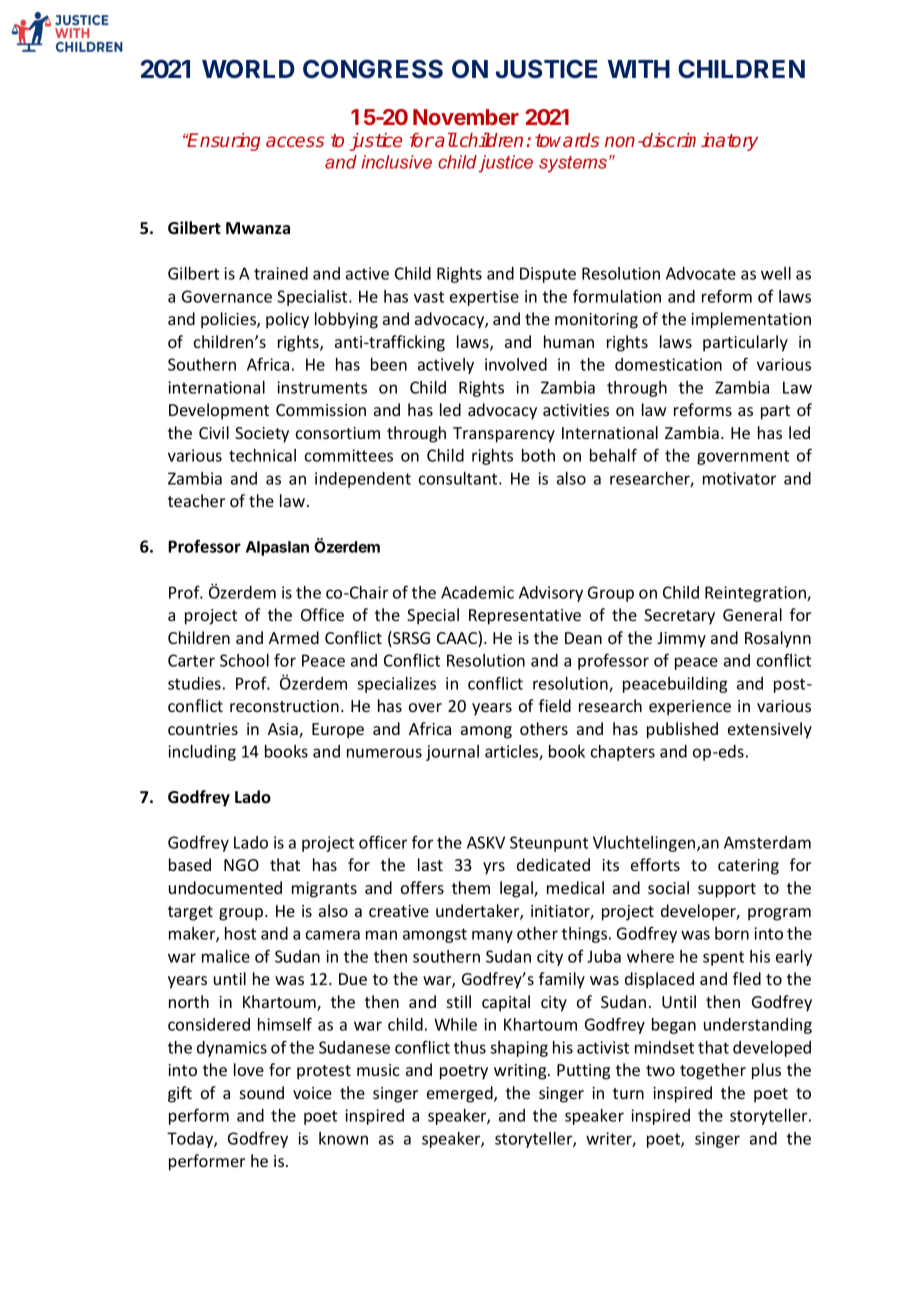  I want to click on WORLD, so click(248, 68).
